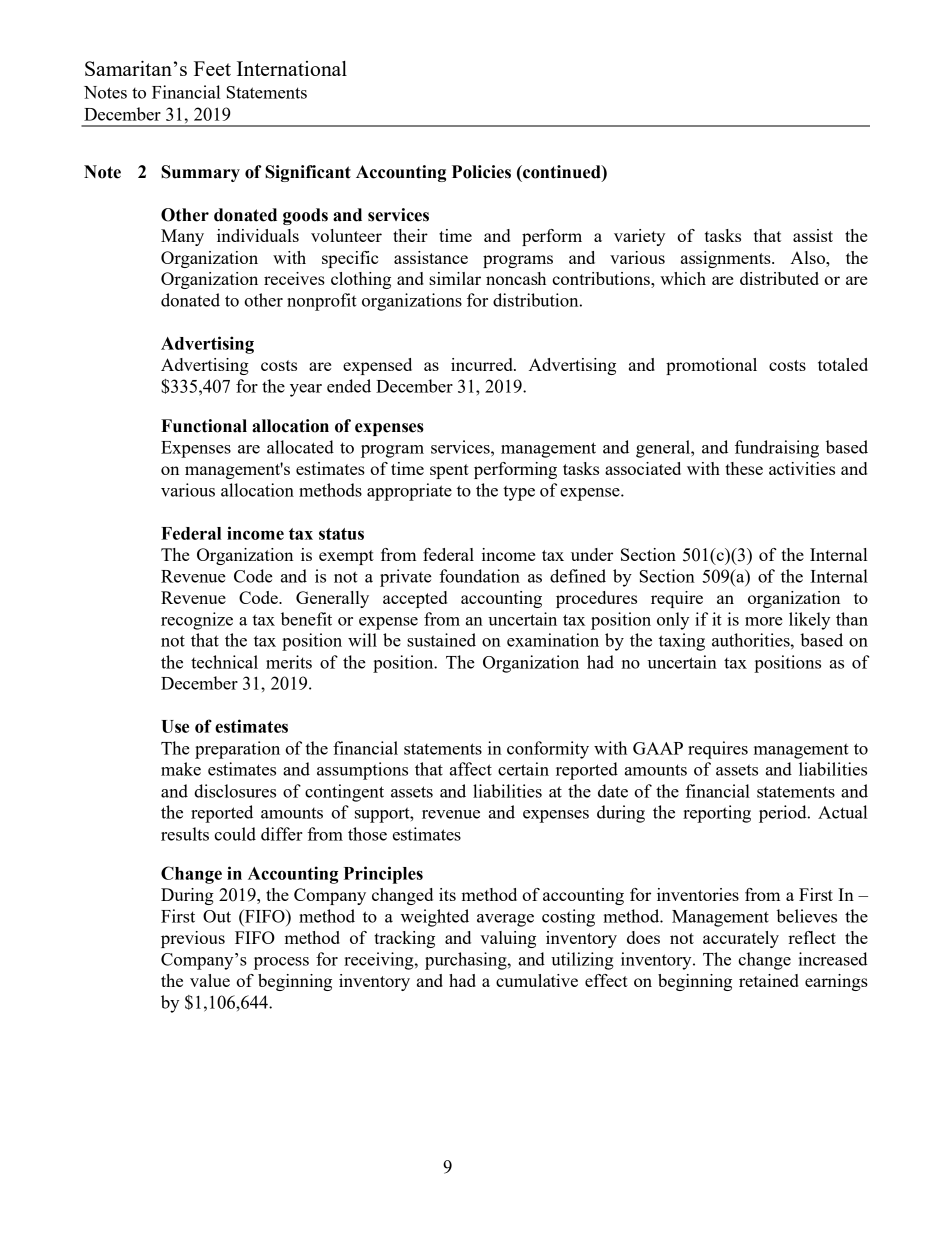 This screenshot has height=1233, width=952. What do you see at coordinates (481, 172) in the screenshot?
I see `Policies` at bounding box center [481, 172].
